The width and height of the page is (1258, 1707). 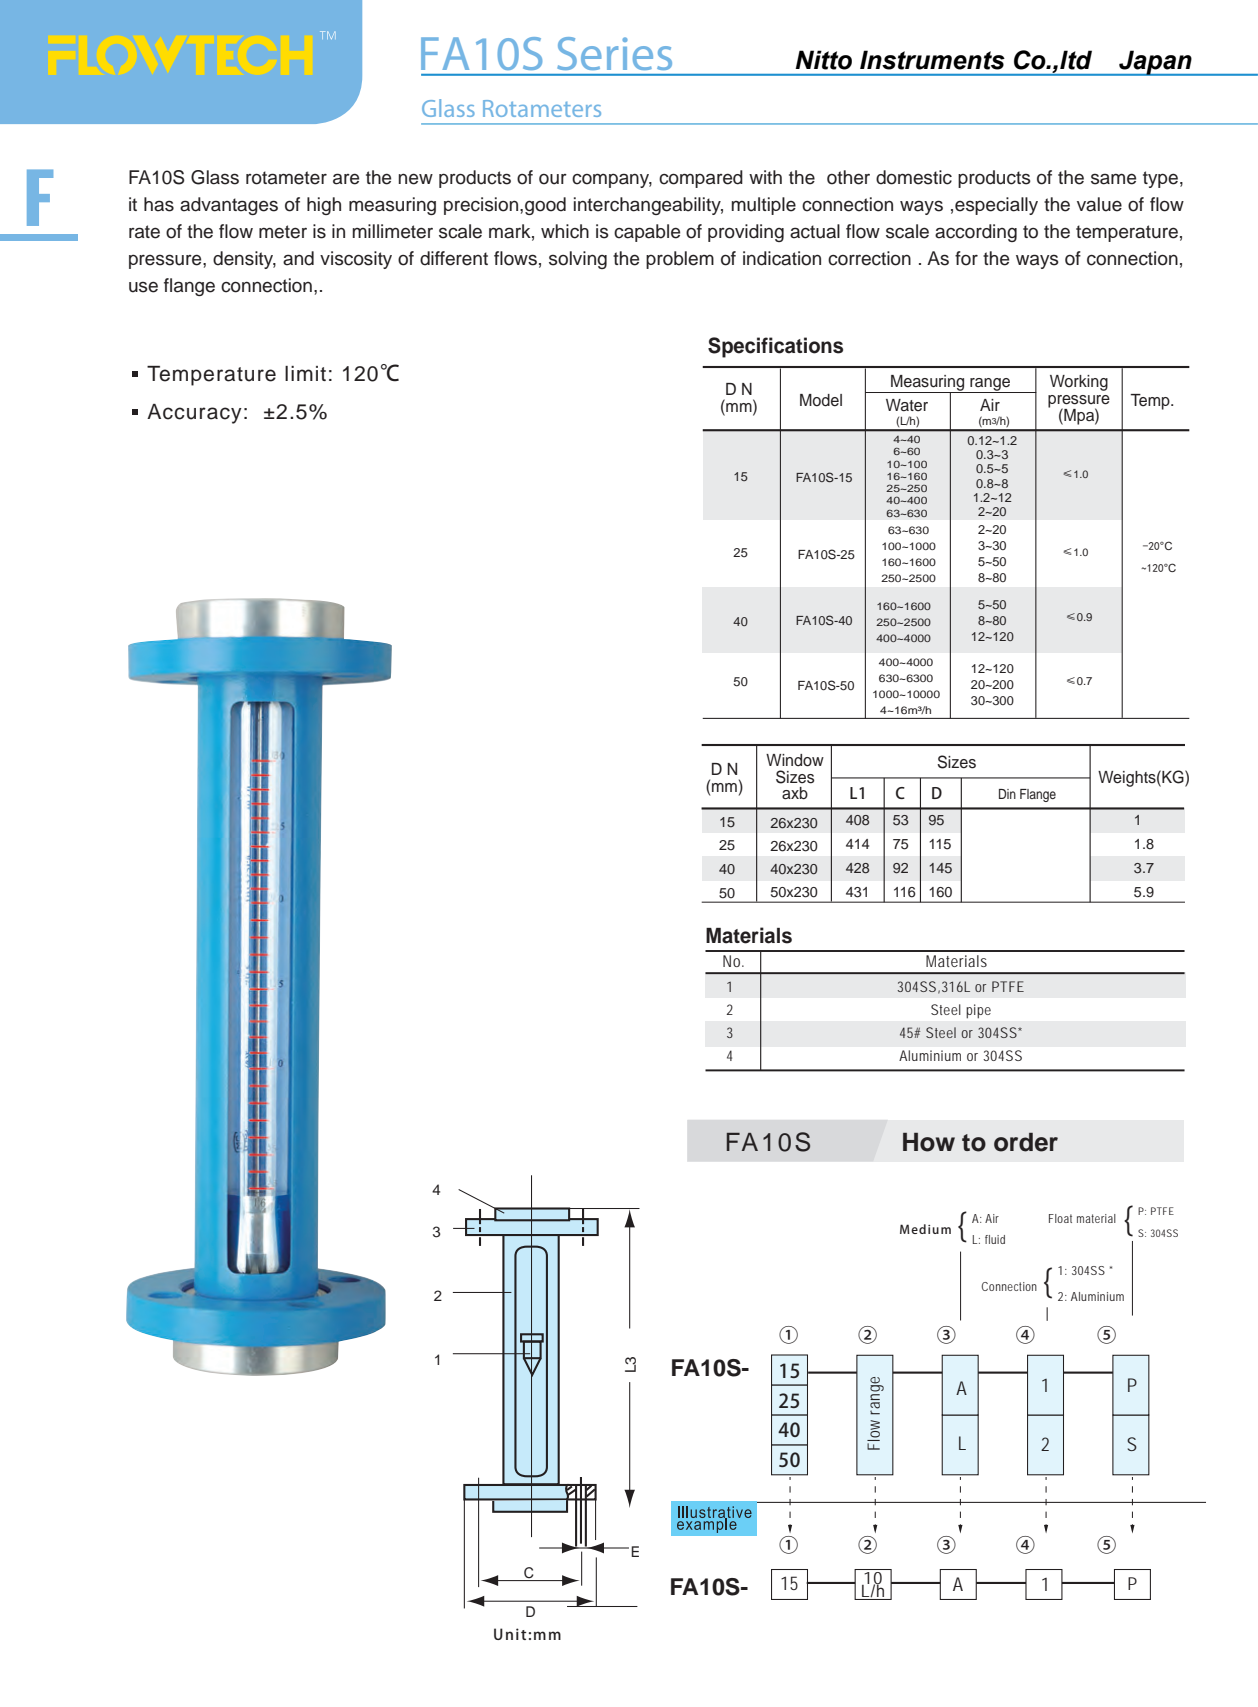 I want to click on How, so click(x=929, y=1142).
